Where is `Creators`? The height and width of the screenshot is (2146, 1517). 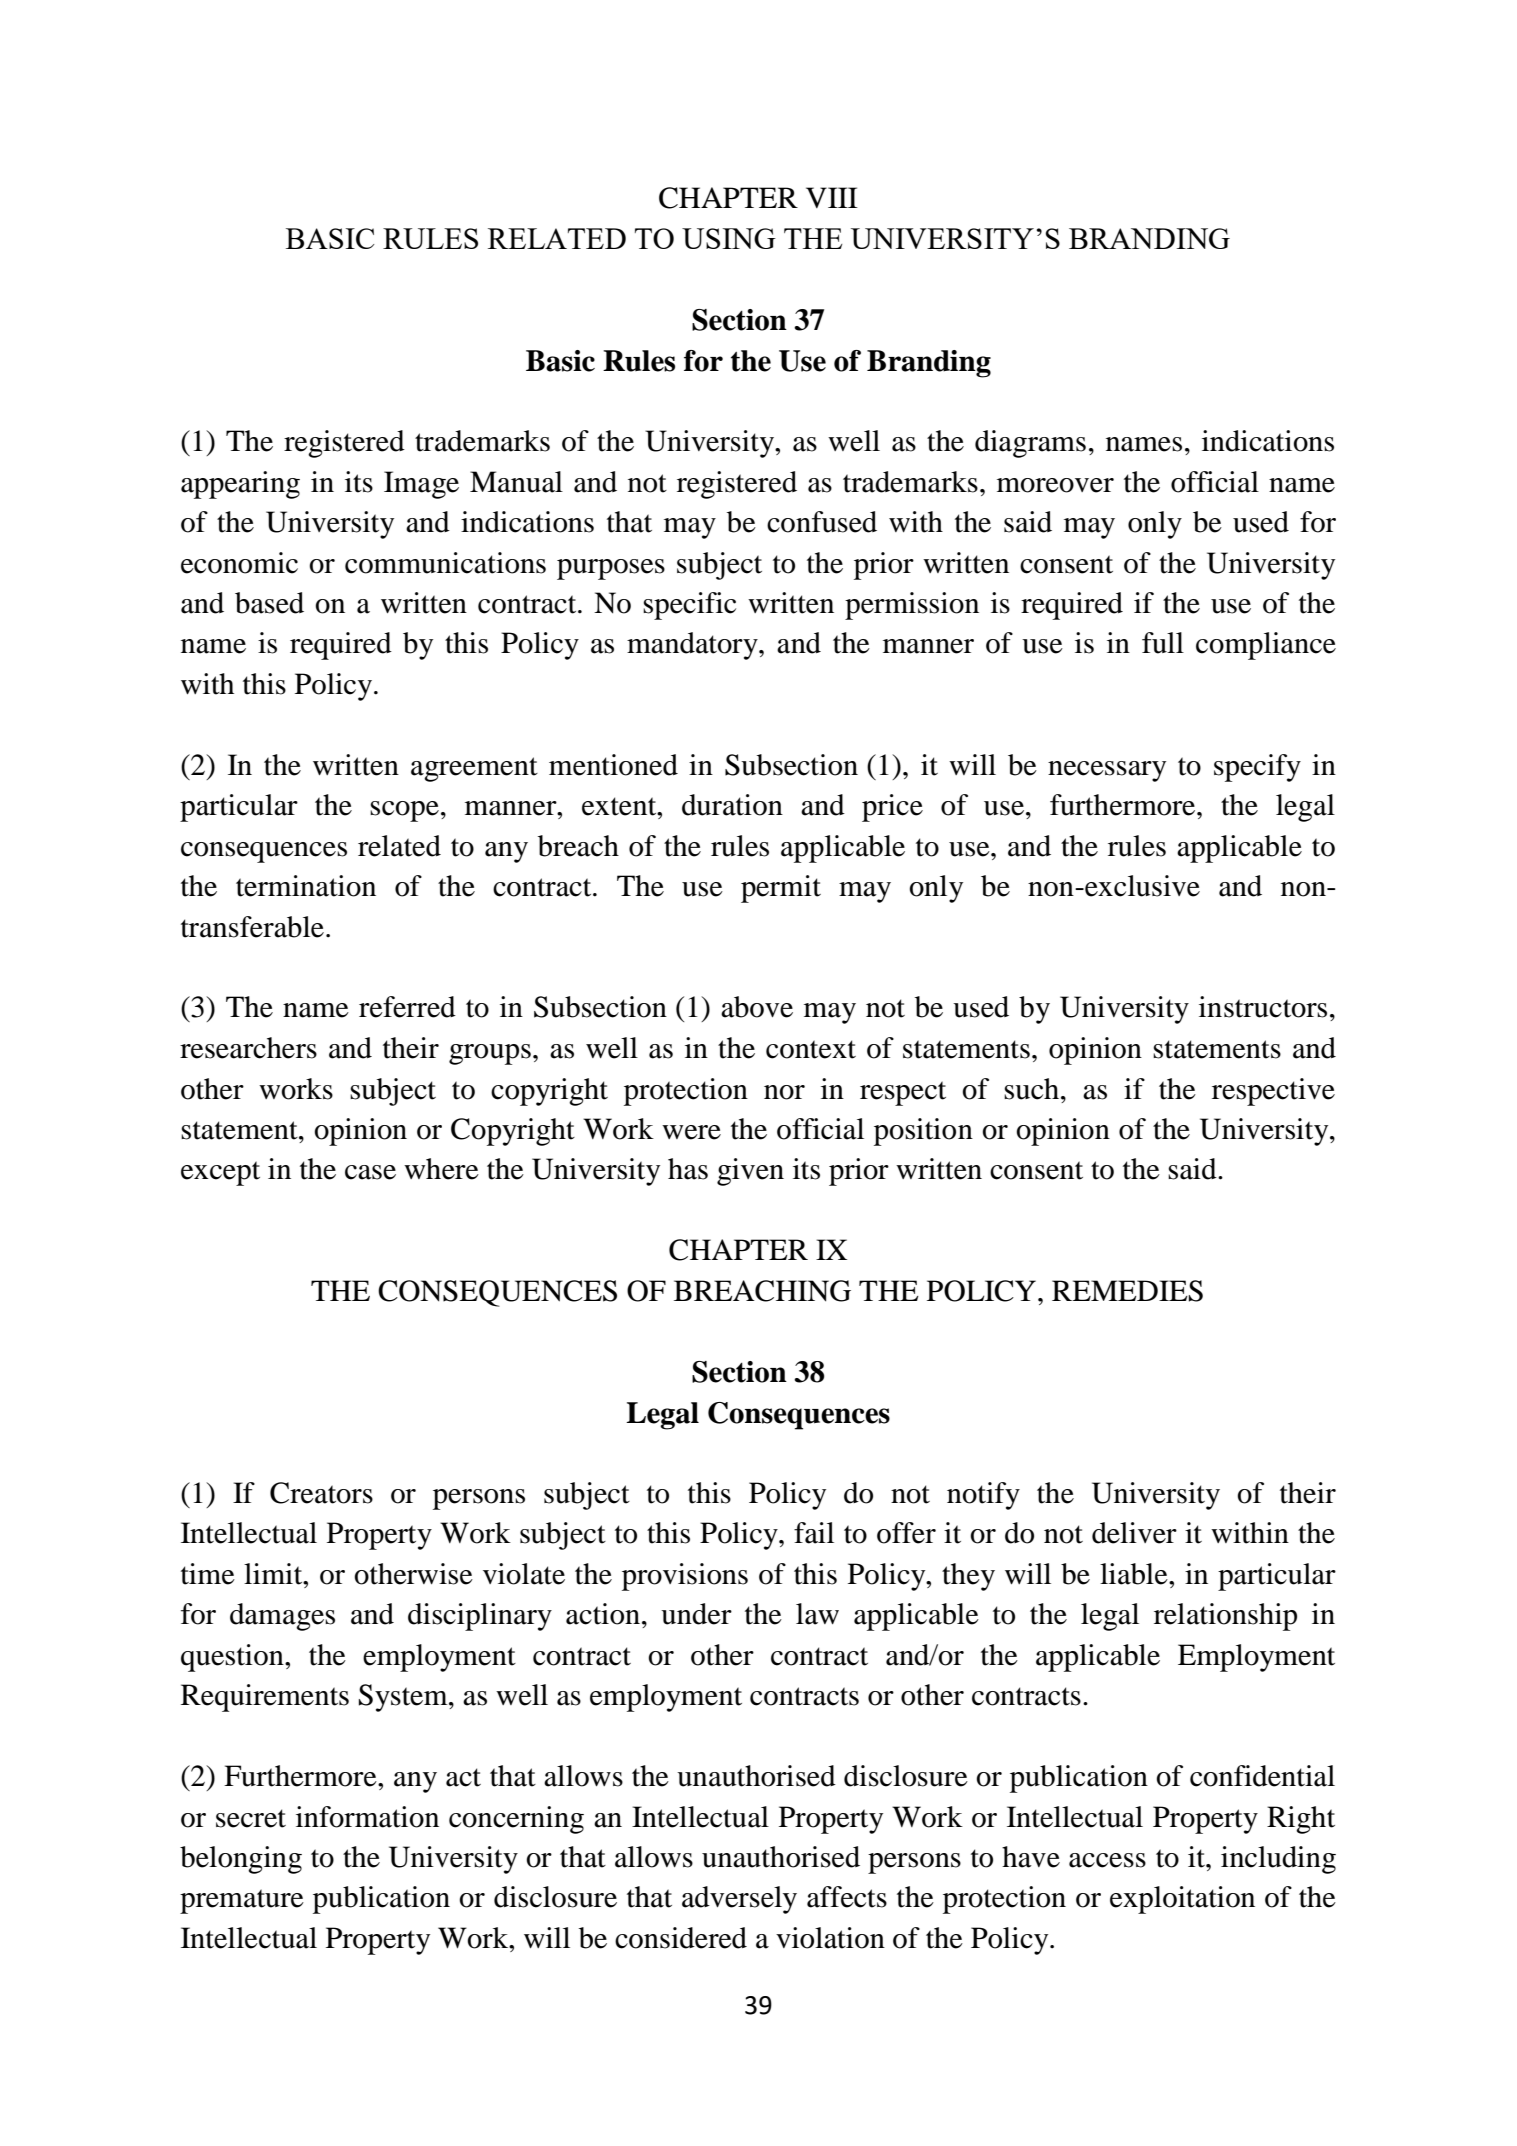 Creators is located at coordinates (321, 1493).
